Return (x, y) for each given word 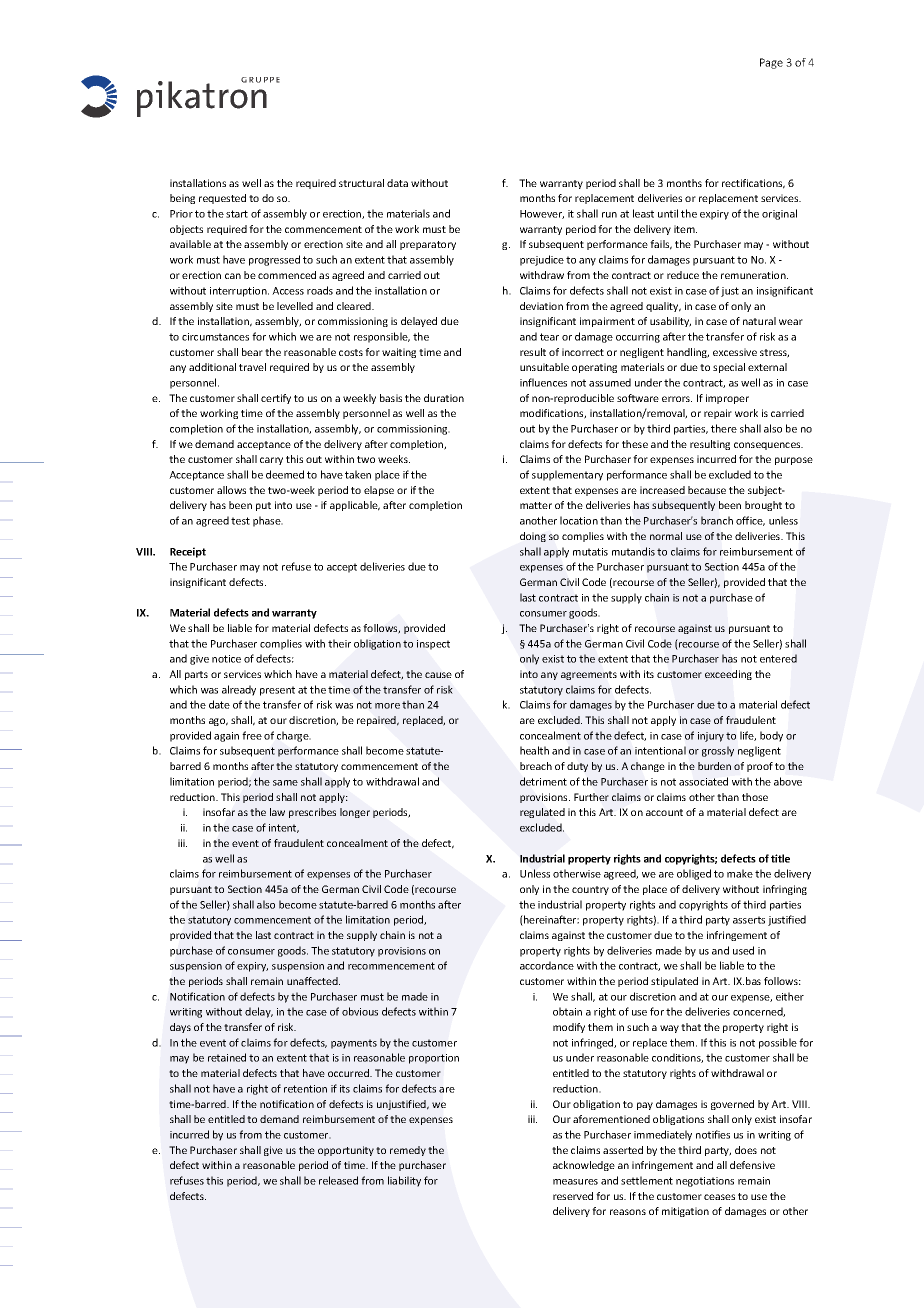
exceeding (728, 675)
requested (222, 199)
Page (771, 63)
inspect (433, 645)
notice (226, 659)
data (397, 183)
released (338, 1180)
